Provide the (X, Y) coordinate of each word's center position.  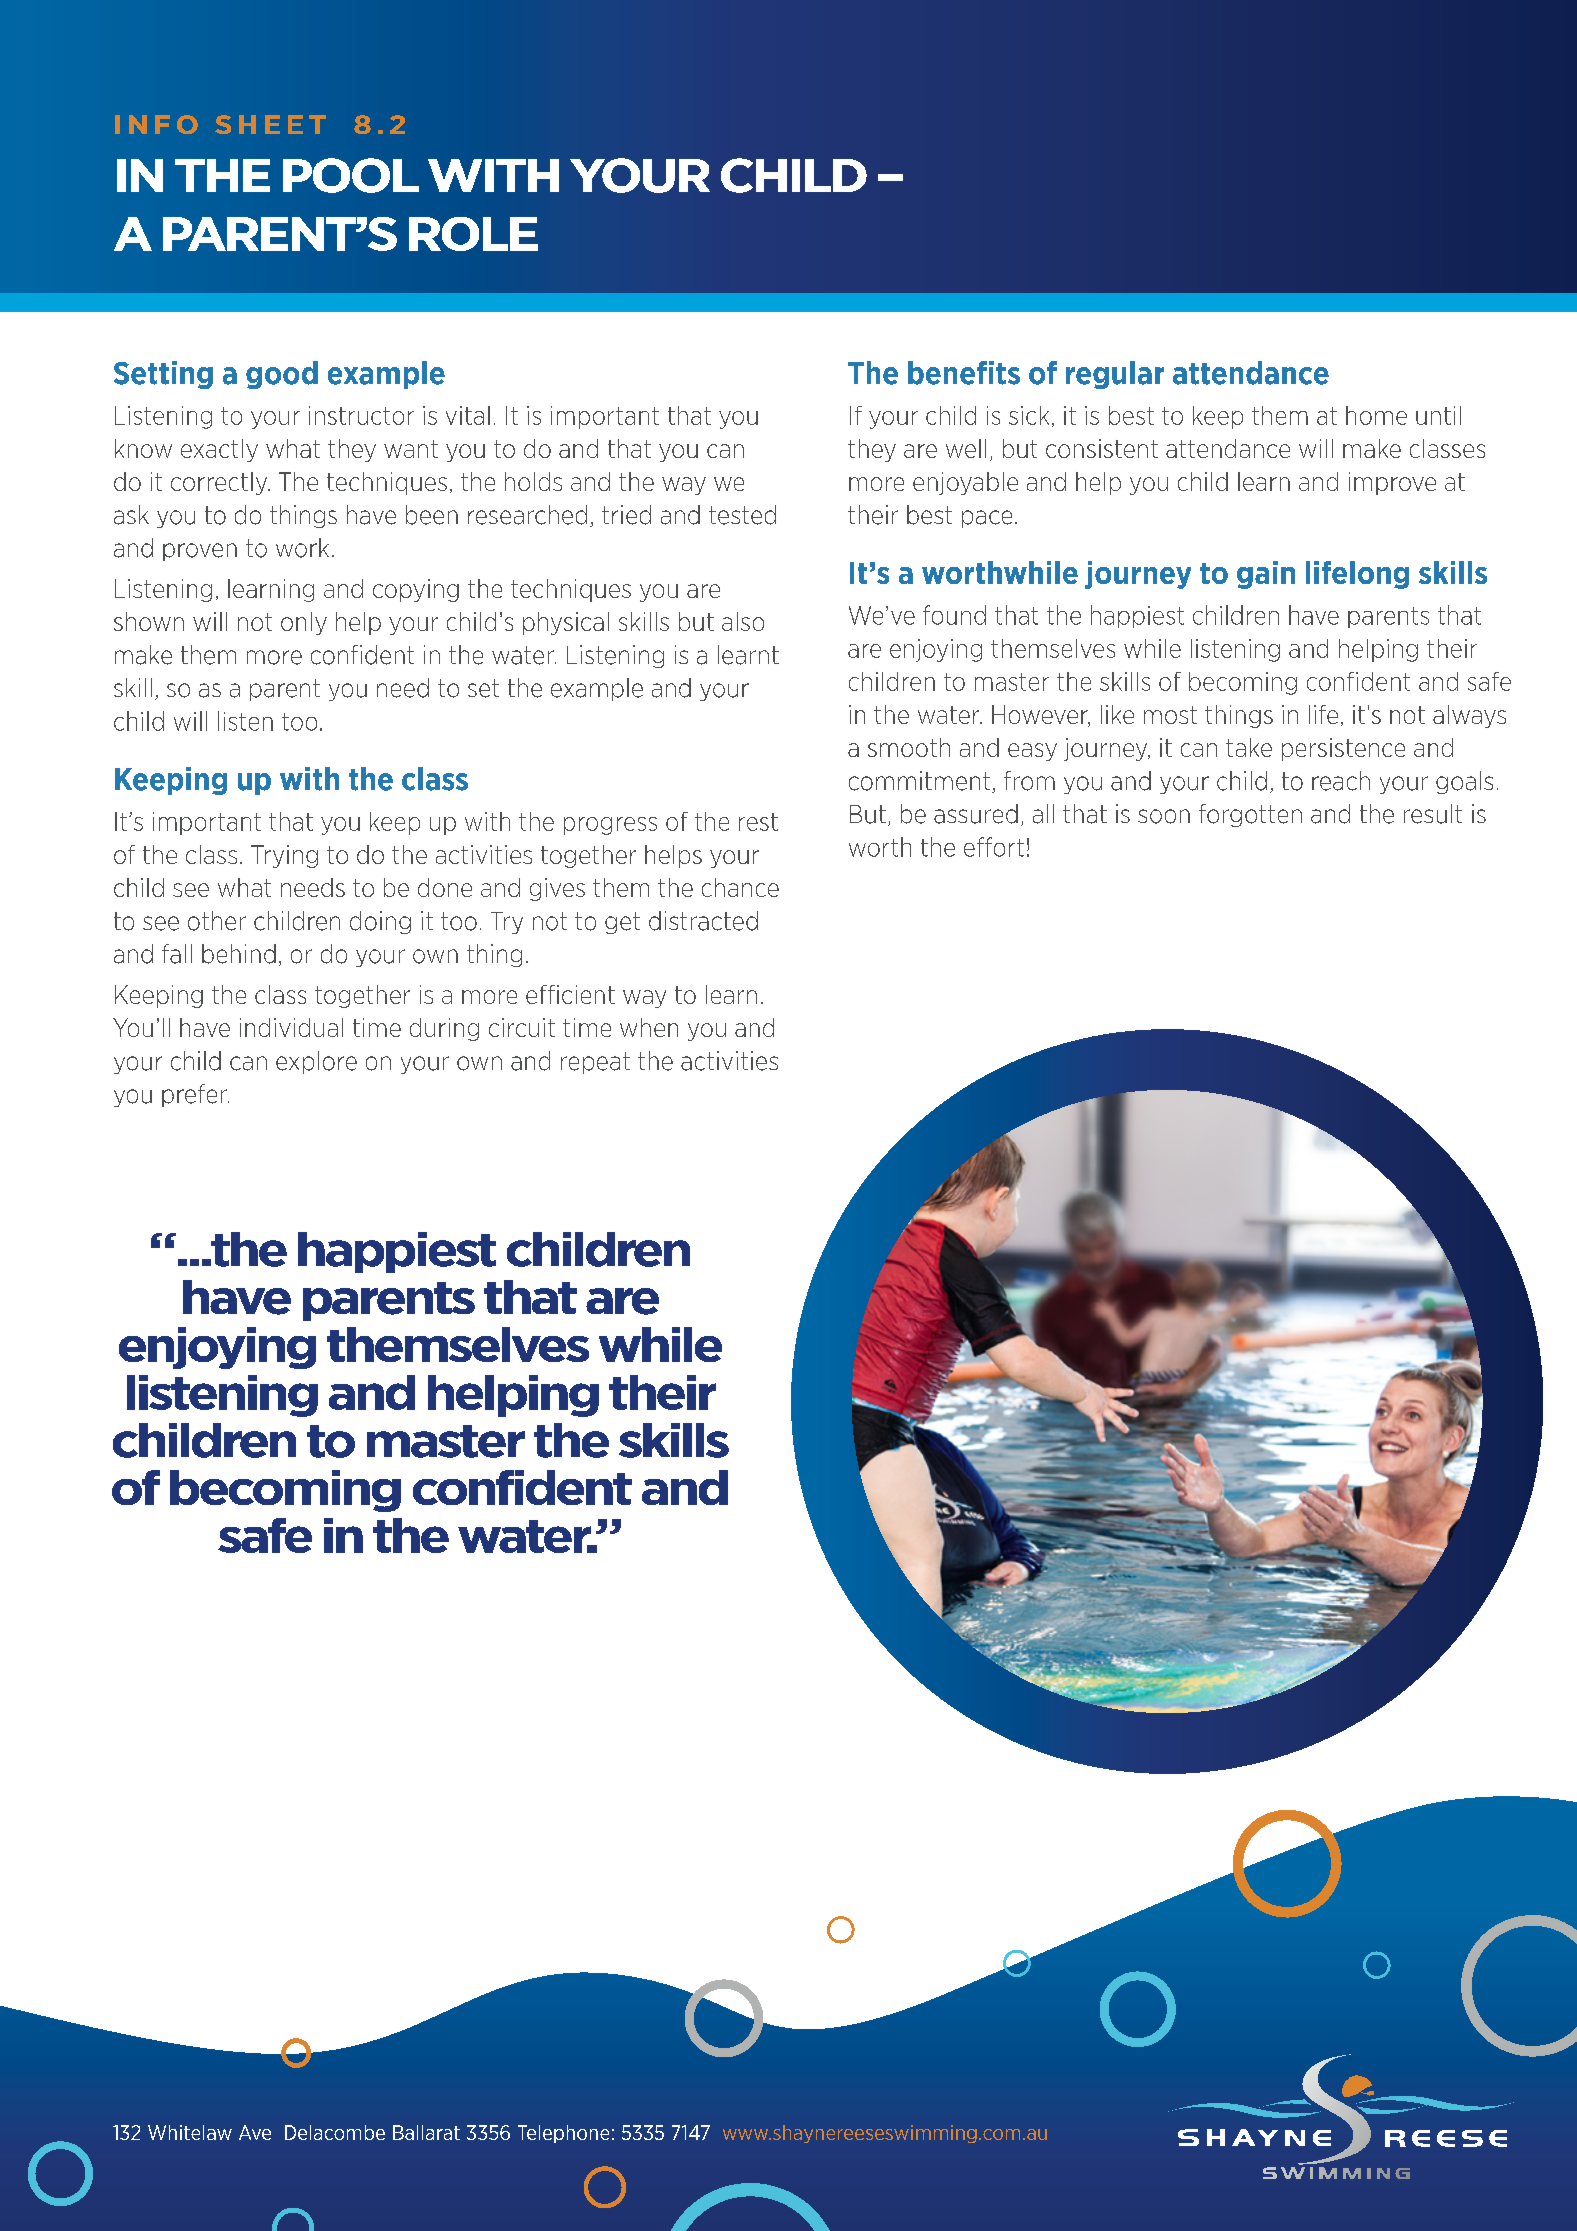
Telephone (563, 2134)
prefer (195, 1095)
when (649, 1027)
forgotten (1250, 815)
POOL (351, 175)
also (743, 621)
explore (316, 1062)
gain (1266, 575)
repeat (595, 1063)
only (304, 623)
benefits (964, 373)
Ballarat (426, 2132)
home (1376, 415)
